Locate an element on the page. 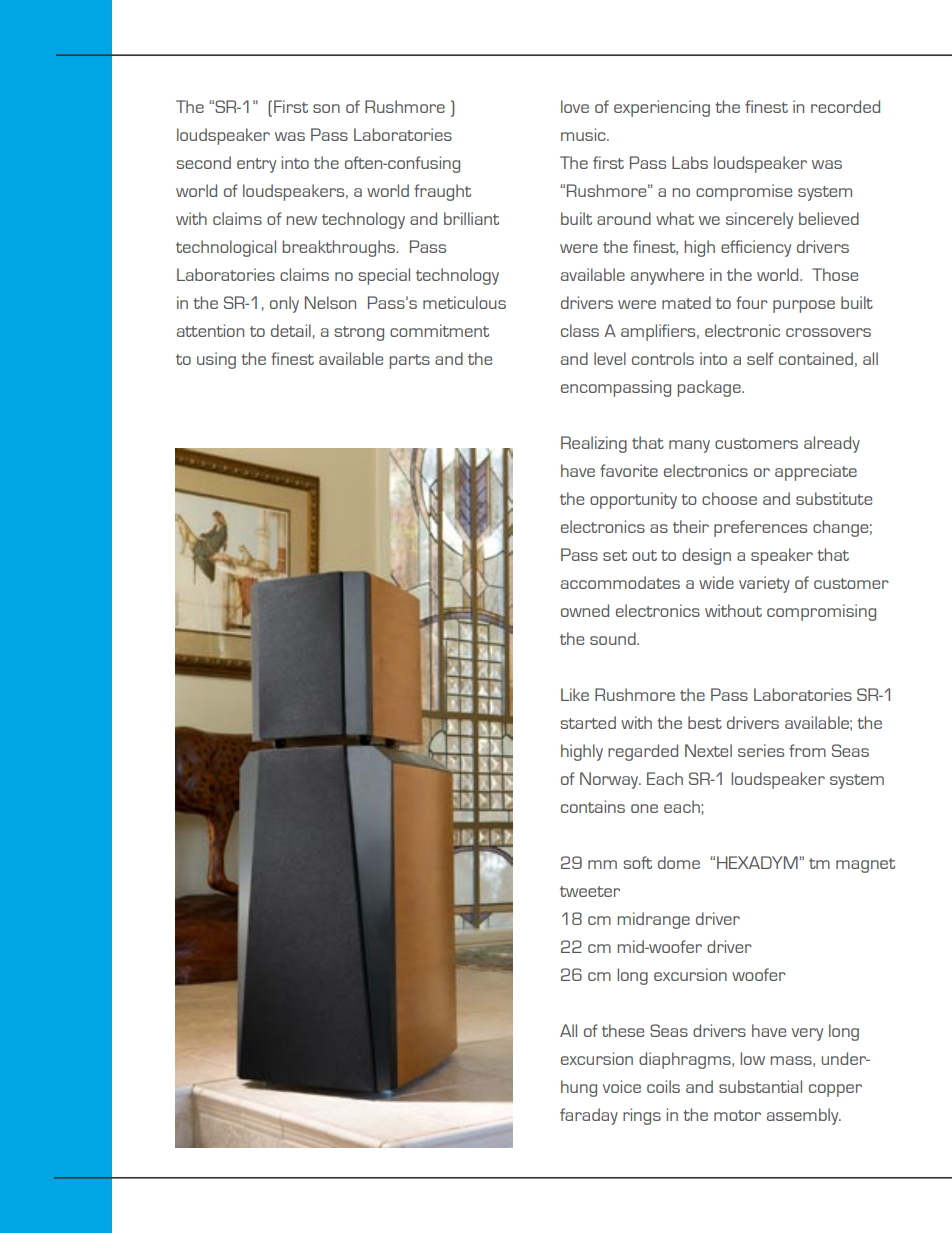  series is located at coordinates (761, 750).
